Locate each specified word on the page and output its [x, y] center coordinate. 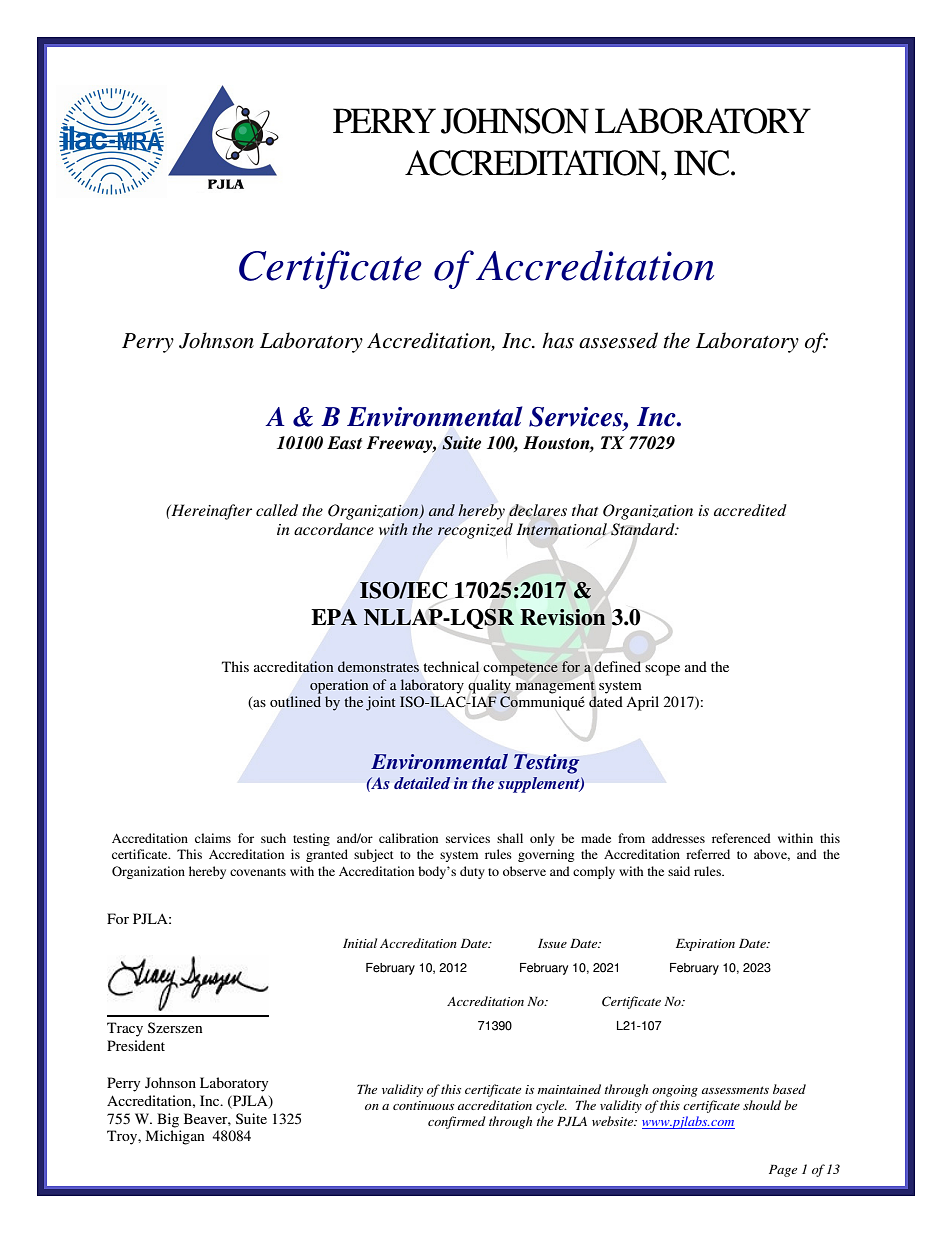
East [344, 442]
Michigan [175, 1137]
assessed [618, 340]
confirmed [457, 1122]
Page [783, 1171]
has [558, 340]
